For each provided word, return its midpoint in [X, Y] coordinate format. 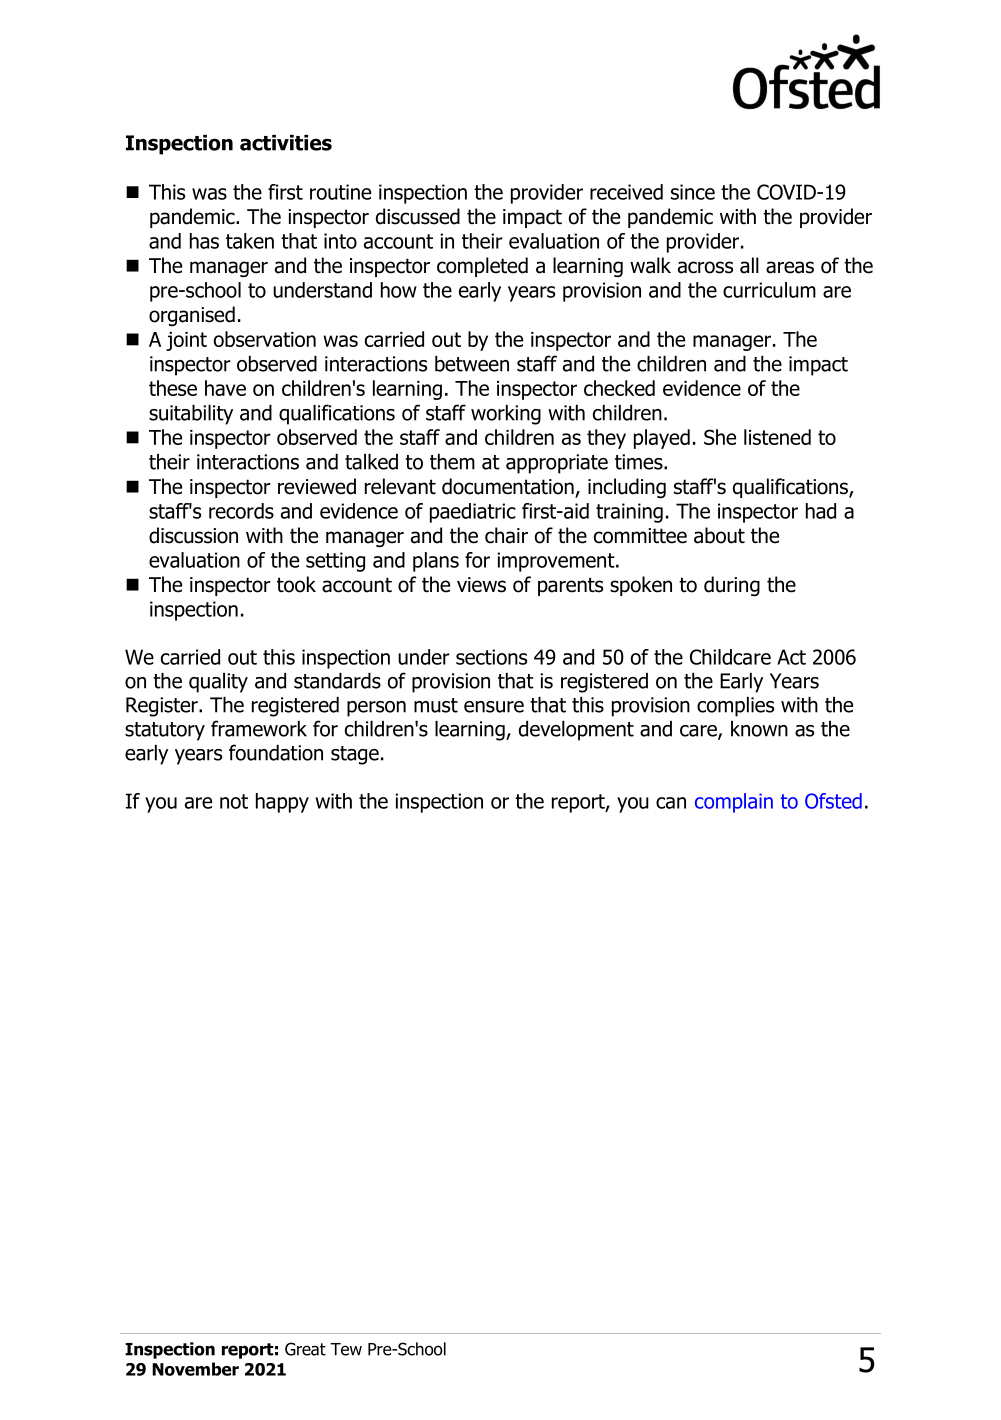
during [732, 586]
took [296, 584]
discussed [418, 216]
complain [734, 803]
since [693, 192]
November [195, 1369]
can [671, 803]
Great [305, 1349]
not [234, 801]
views [481, 585]
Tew [346, 1349]
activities [286, 143]
